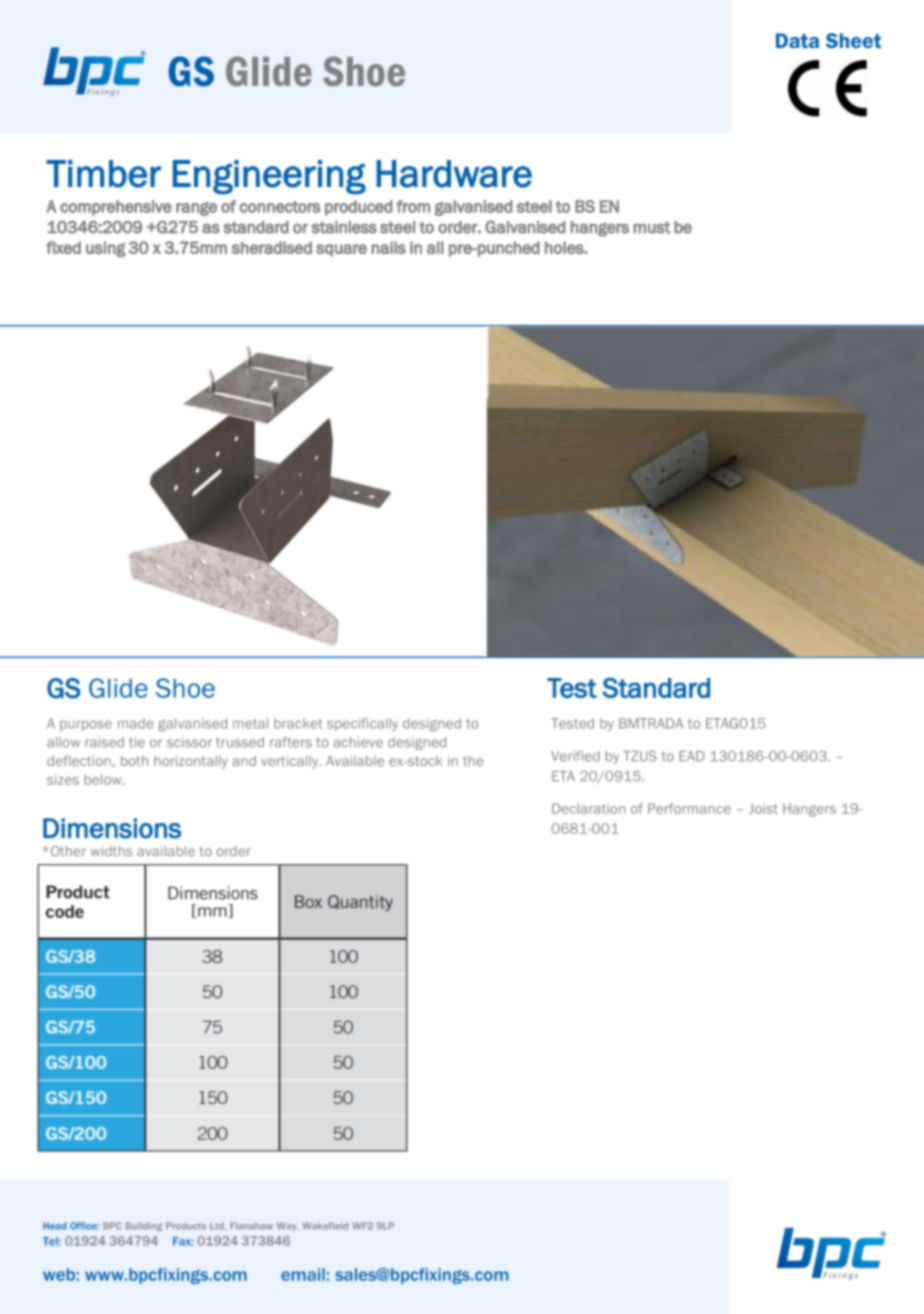 The image size is (924, 1314). Describe the element at coordinates (640, 756) in the screenshot. I see `TZUS` at that location.
